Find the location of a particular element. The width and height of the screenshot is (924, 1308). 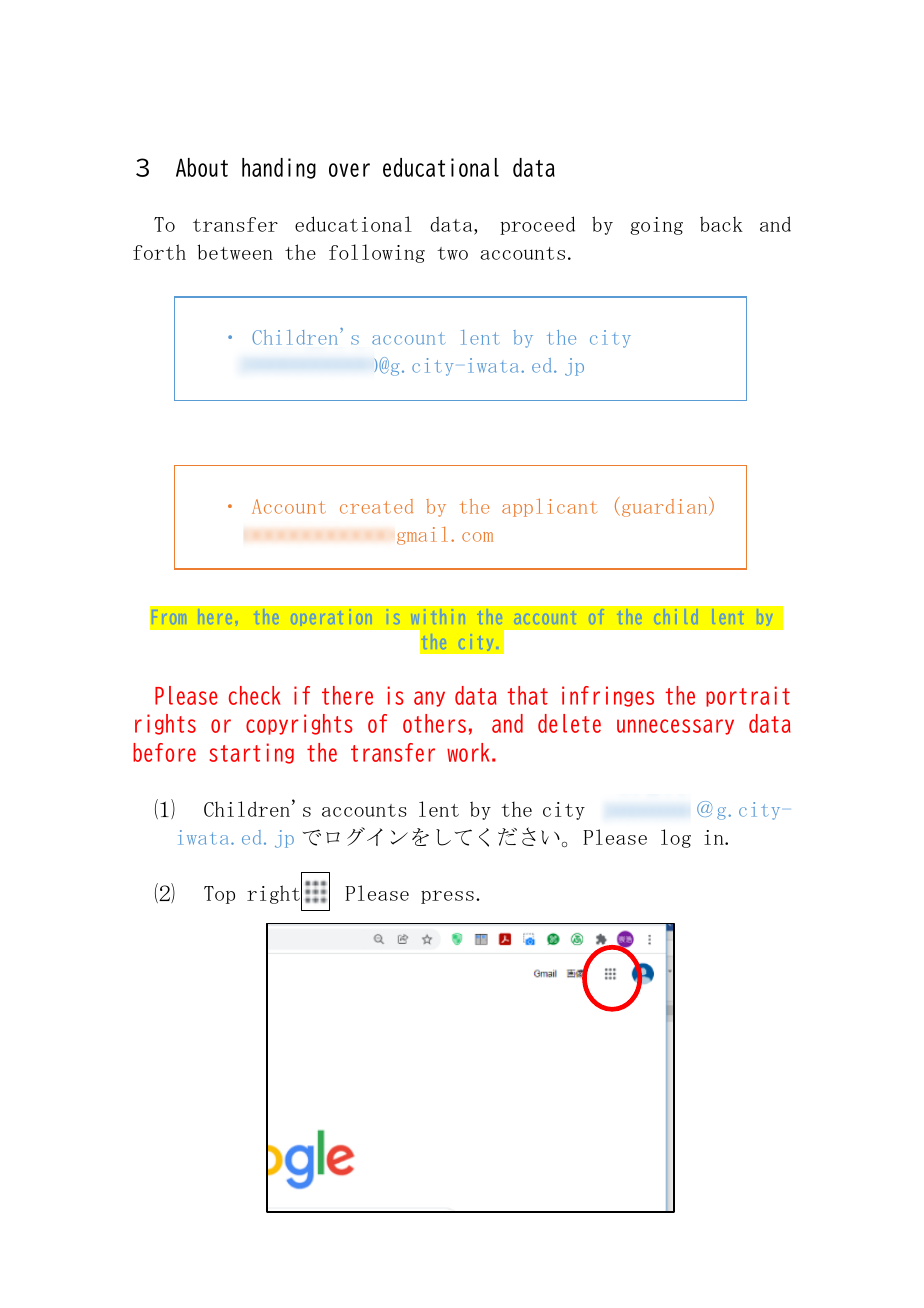

proceed is located at coordinates (537, 225).
